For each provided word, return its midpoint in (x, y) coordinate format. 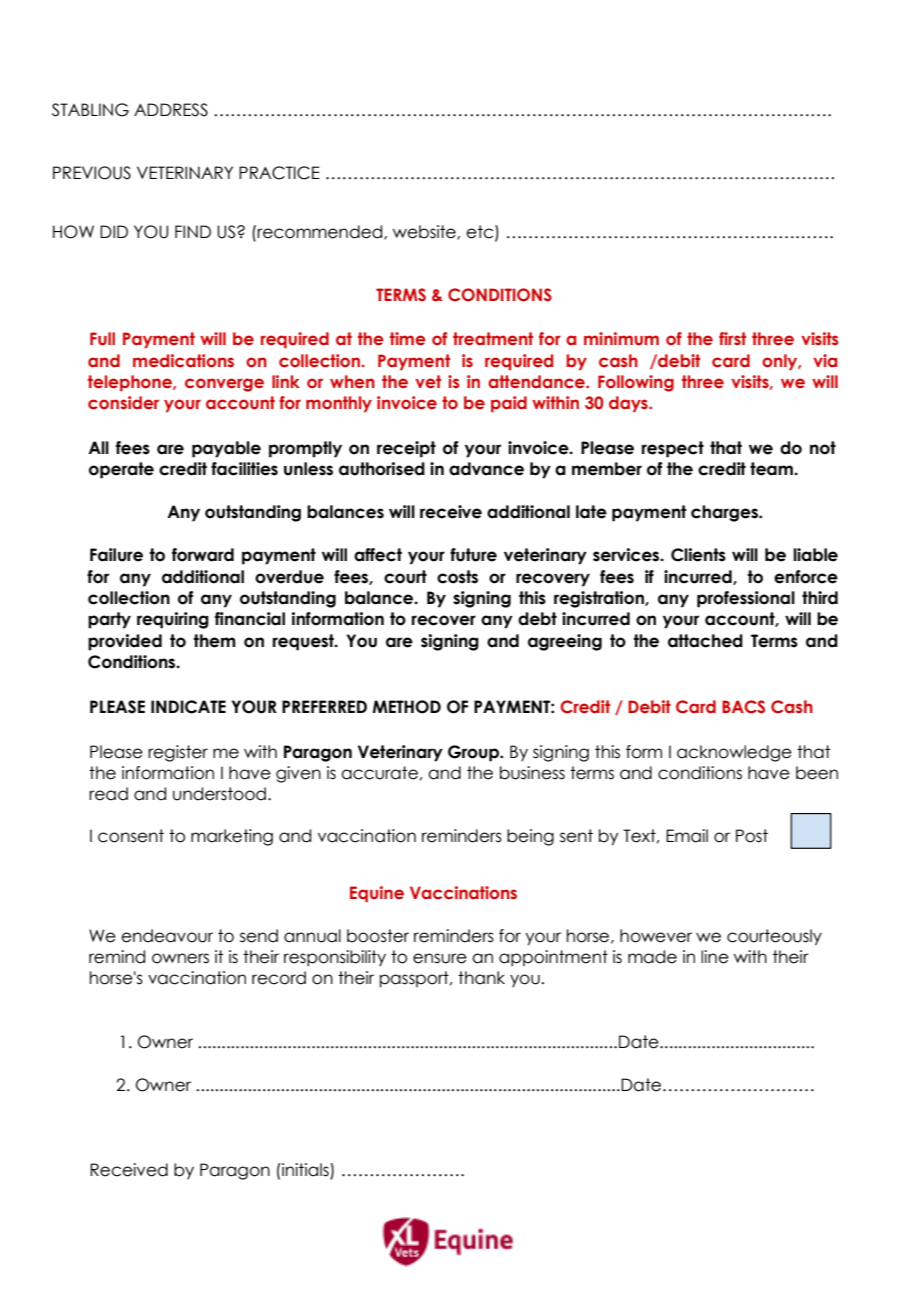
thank (481, 978)
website (425, 232)
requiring (173, 620)
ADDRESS (171, 110)
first (732, 339)
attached (705, 641)
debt (537, 619)
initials (305, 1171)
